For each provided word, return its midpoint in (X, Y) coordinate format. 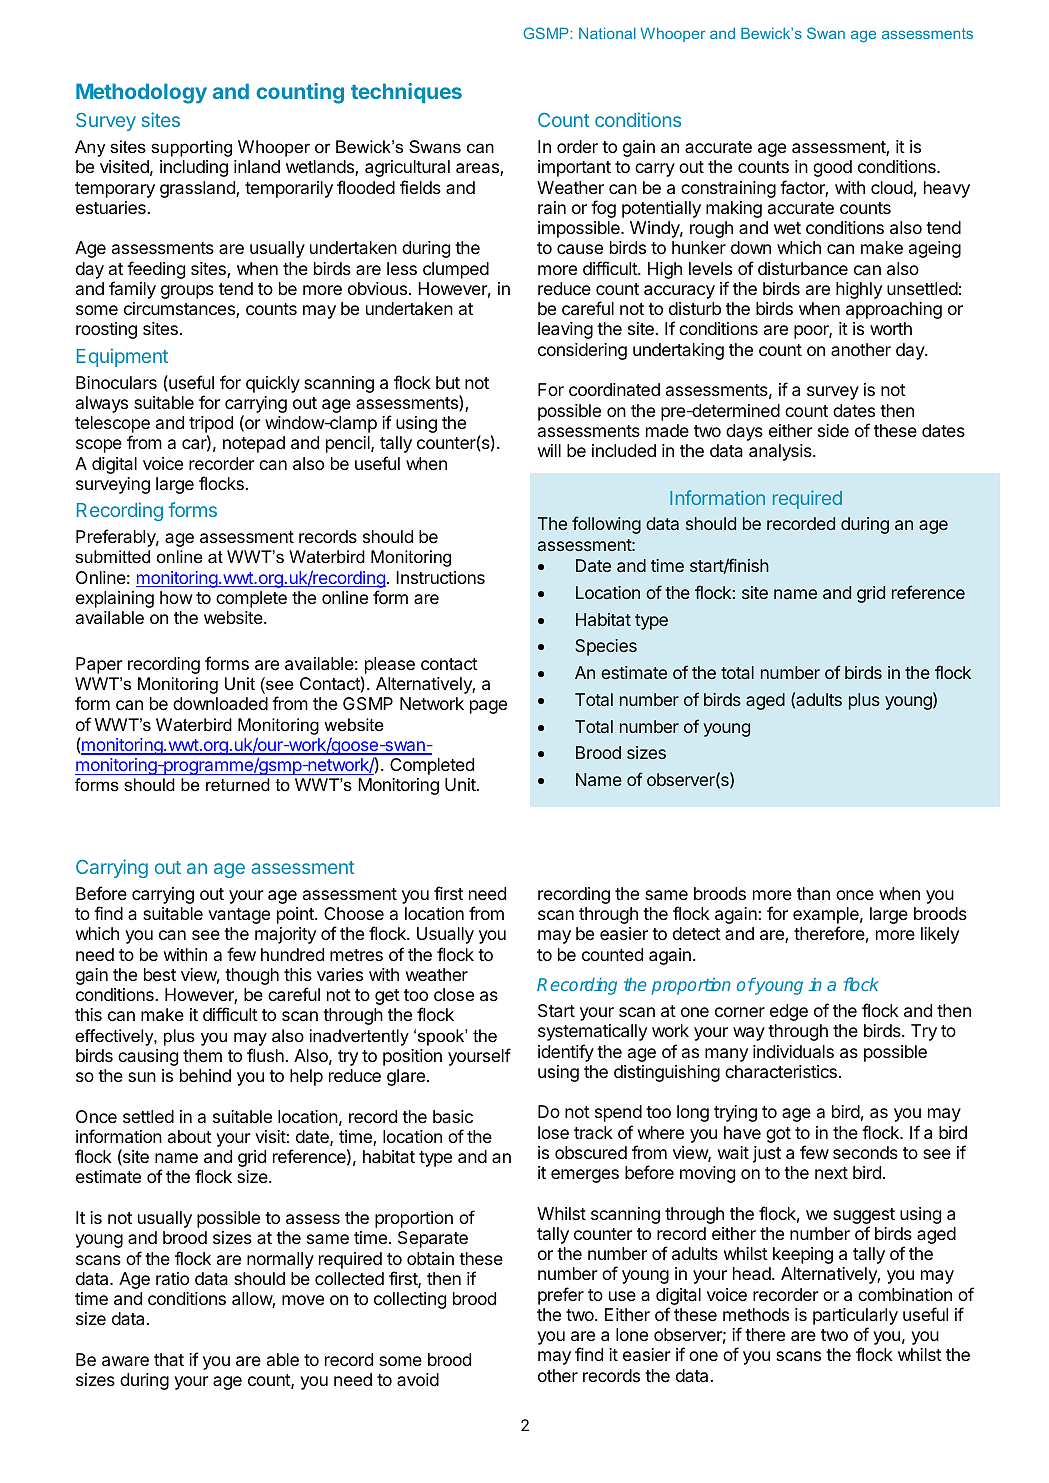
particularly (855, 1318)
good (832, 168)
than (813, 894)
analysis (781, 452)
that (169, 1359)
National (607, 33)
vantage (239, 916)
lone (632, 1334)
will (549, 450)
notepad (254, 444)
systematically (592, 1032)
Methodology (141, 93)
